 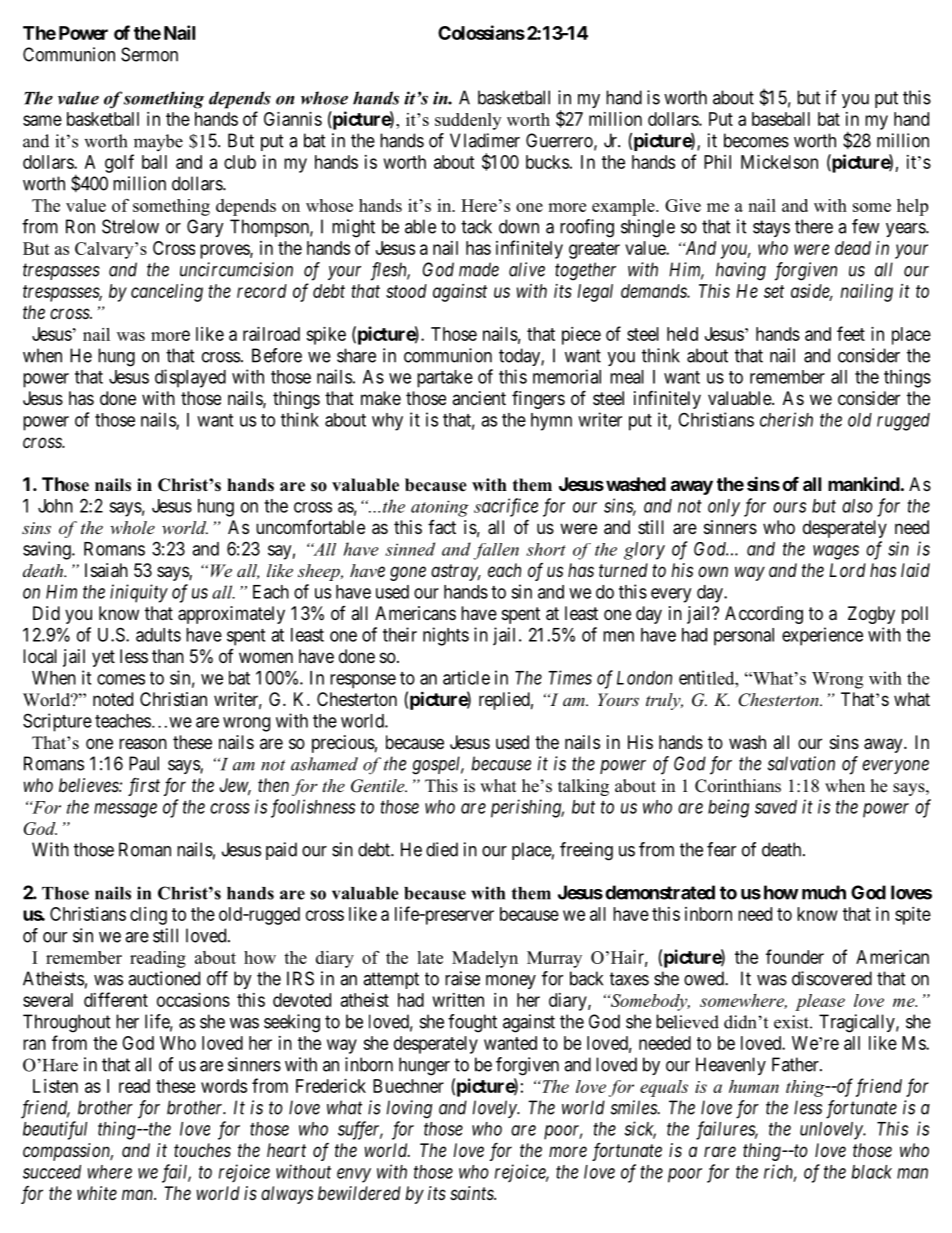 What do you see at coordinates (779, 162) in the screenshot?
I see `Mickelson` at bounding box center [779, 162].
